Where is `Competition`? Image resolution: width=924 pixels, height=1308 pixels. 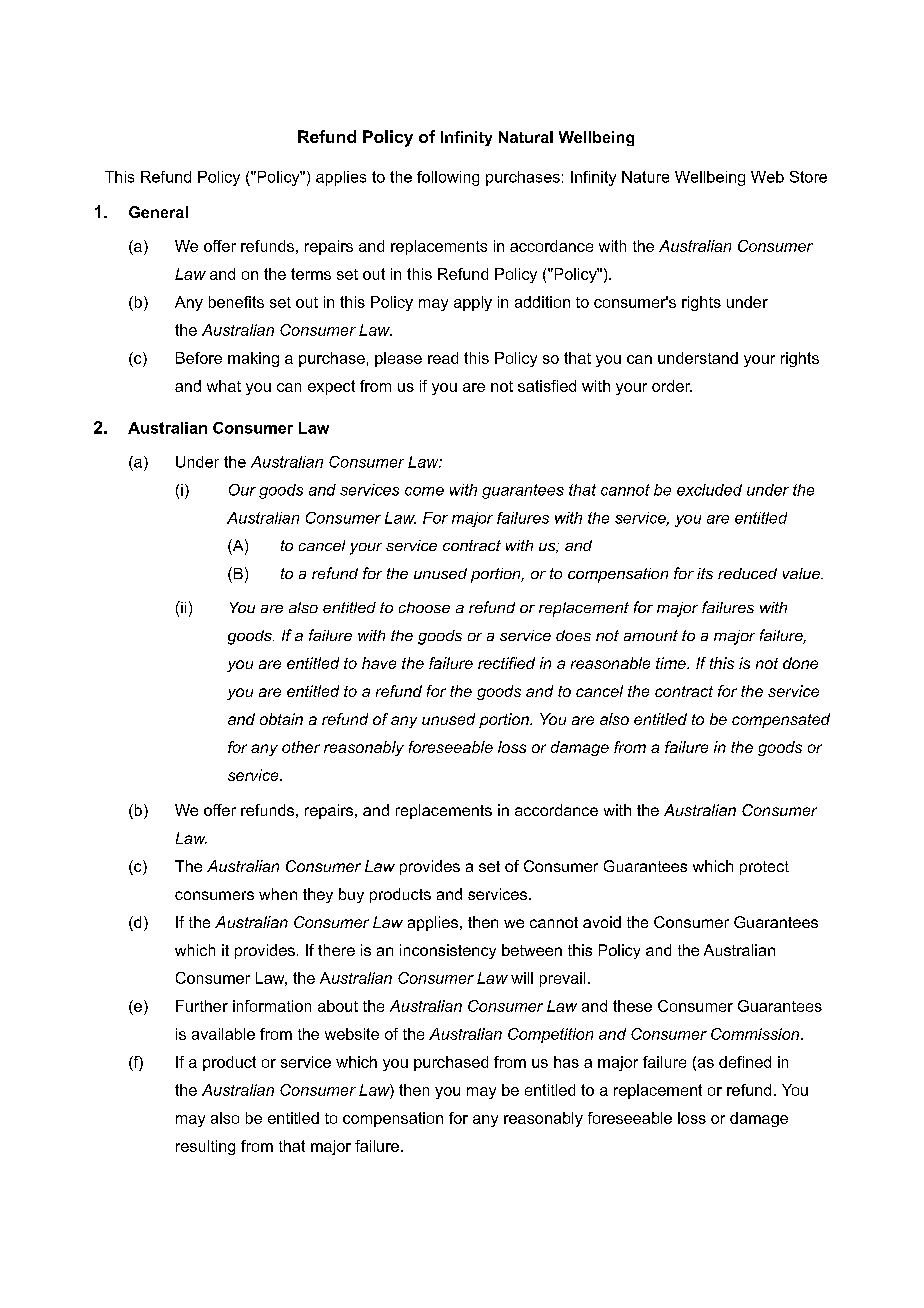
Competition is located at coordinates (550, 1035).
